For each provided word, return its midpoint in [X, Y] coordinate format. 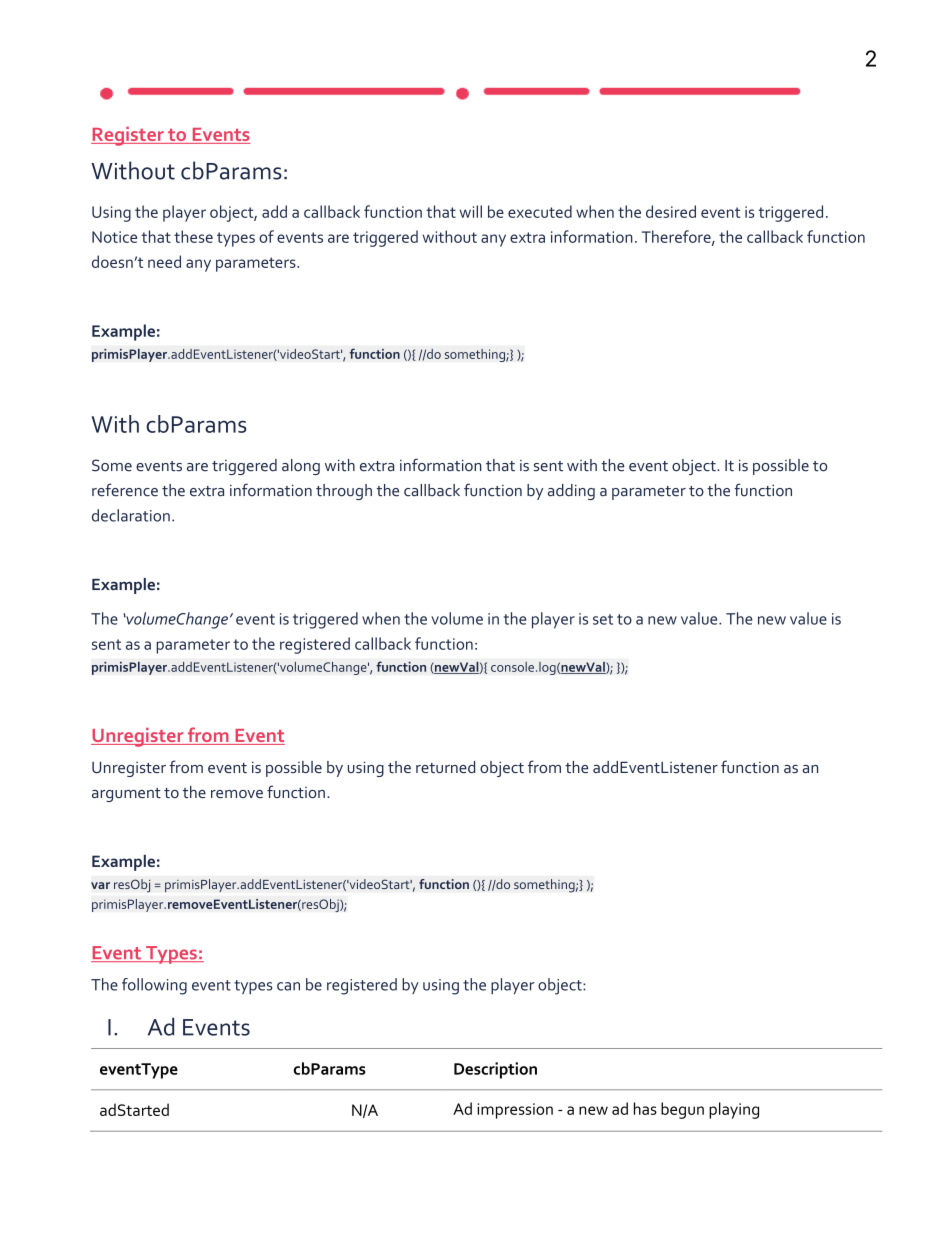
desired [671, 211]
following [154, 986]
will [471, 211]
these [193, 236]
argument [126, 795]
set [603, 619]
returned [445, 767]
